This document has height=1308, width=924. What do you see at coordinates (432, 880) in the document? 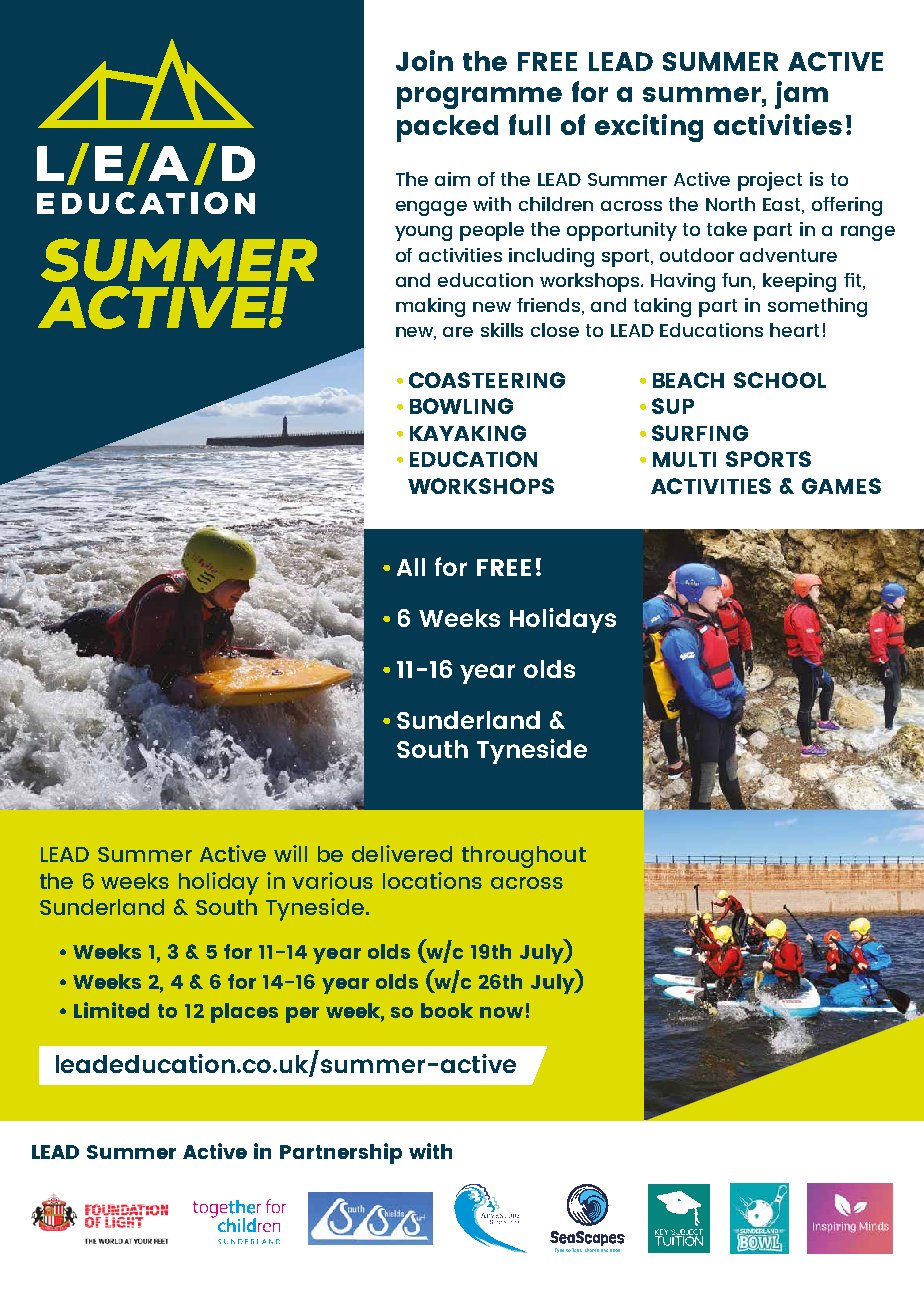
I see `locations` at bounding box center [432, 880].
